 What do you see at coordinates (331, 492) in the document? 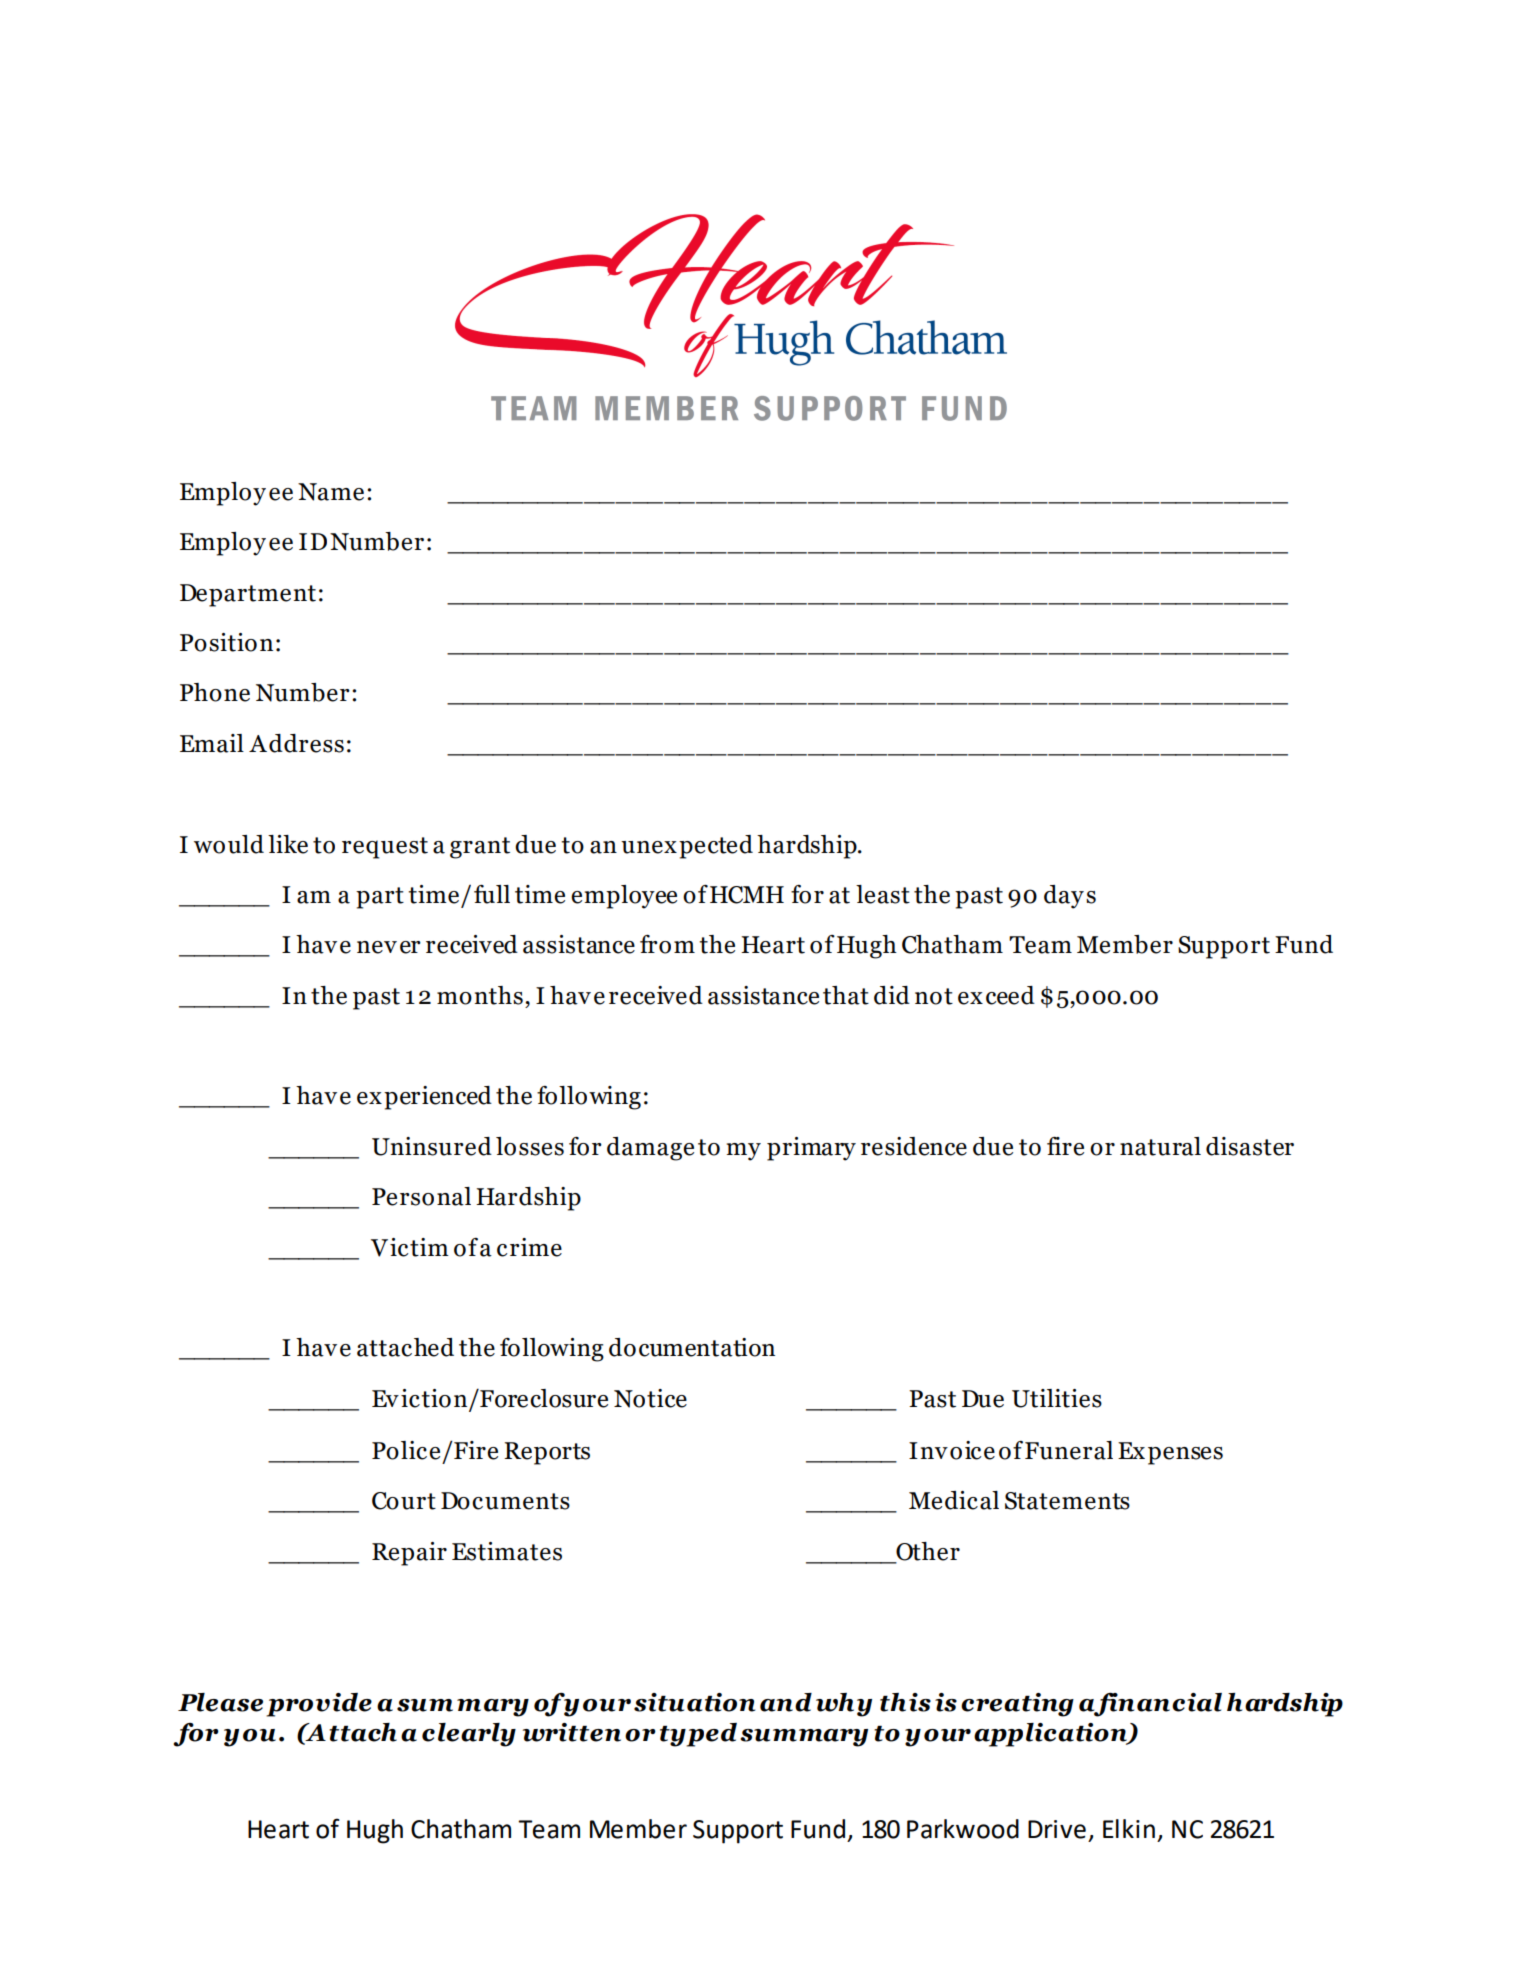
I see `Name` at bounding box center [331, 492].
